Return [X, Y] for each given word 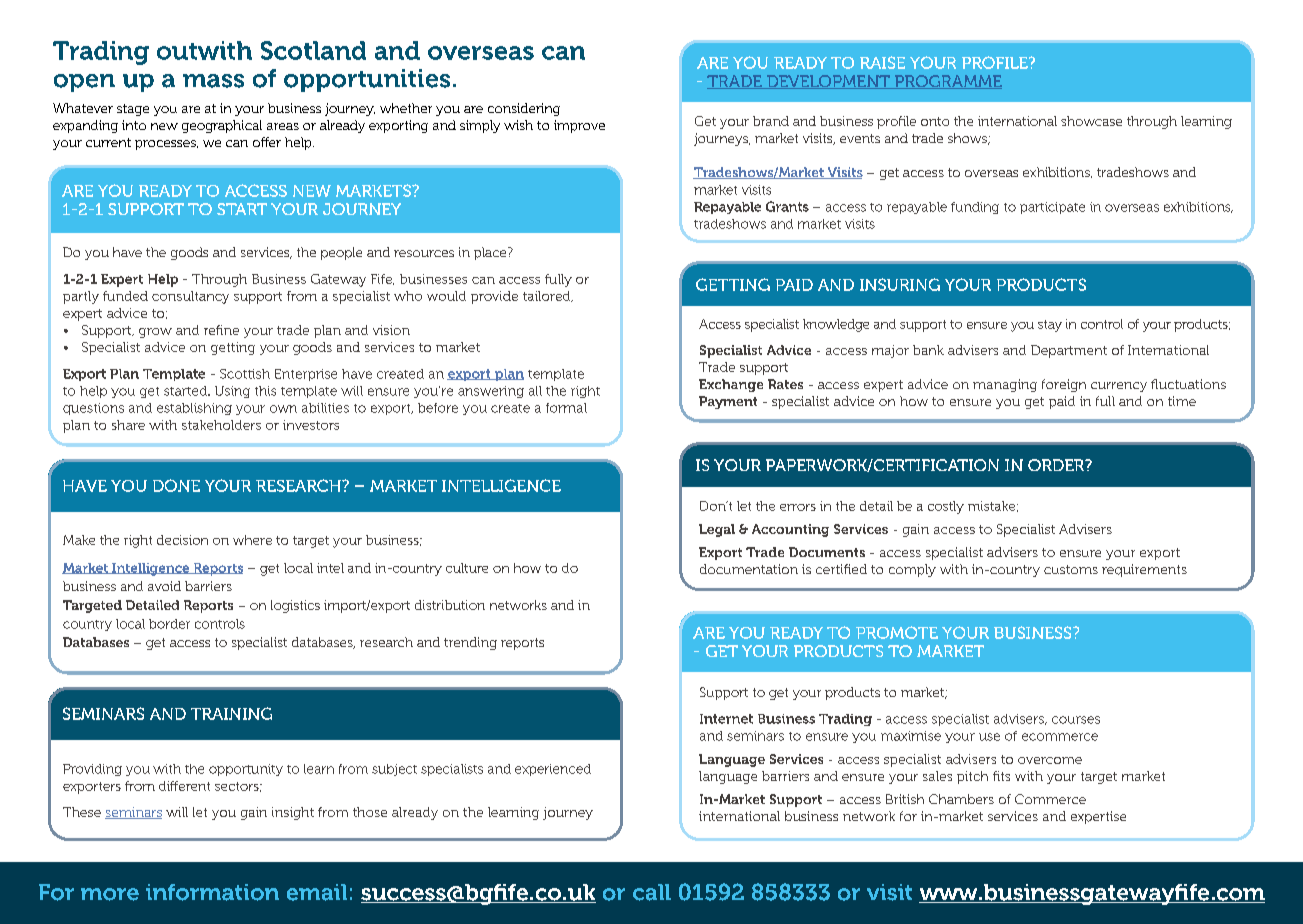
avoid [164, 586]
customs [1071, 569]
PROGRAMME [947, 82]
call [652, 892]
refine [221, 330]
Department [1069, 351]
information [212, 892]
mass [213, 81]
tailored [548, 296]
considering [524, 109]
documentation [749, 569]
